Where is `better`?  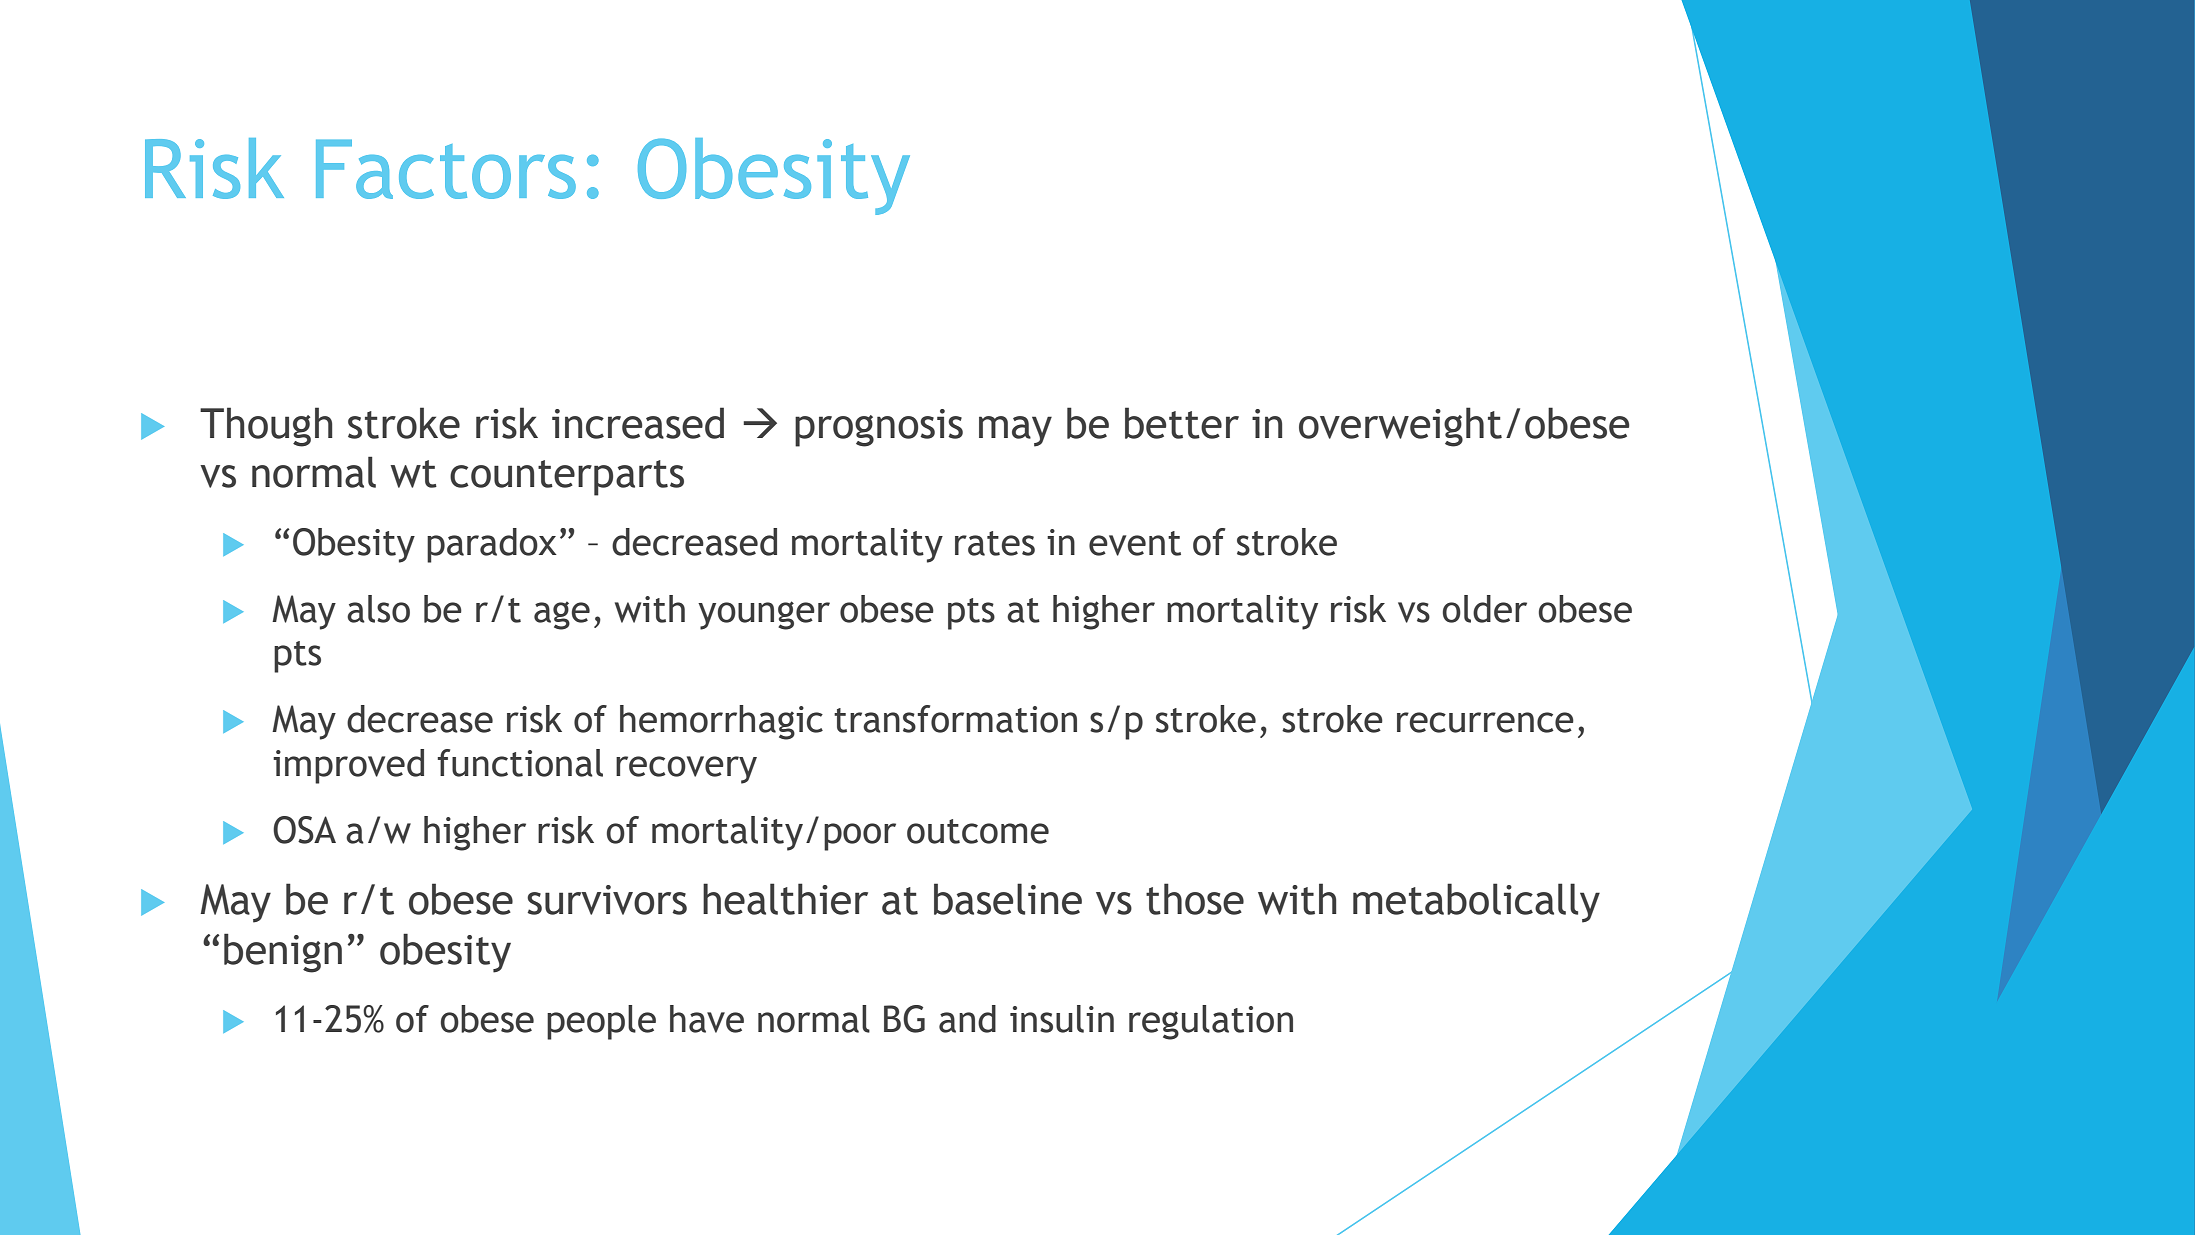
better is located at coordinates (1182, 423).
